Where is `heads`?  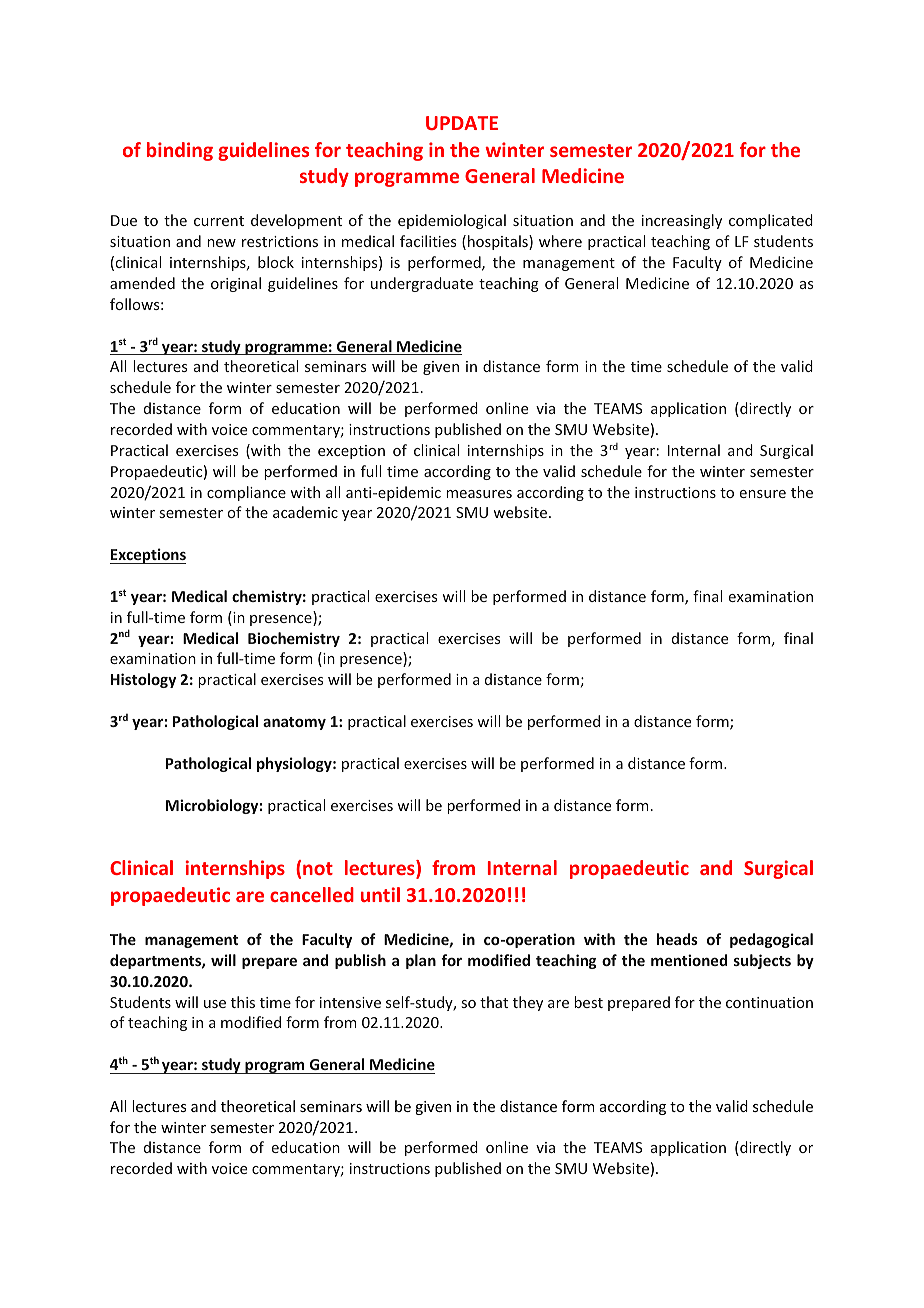
heads is located at coordinates (677, 939).
